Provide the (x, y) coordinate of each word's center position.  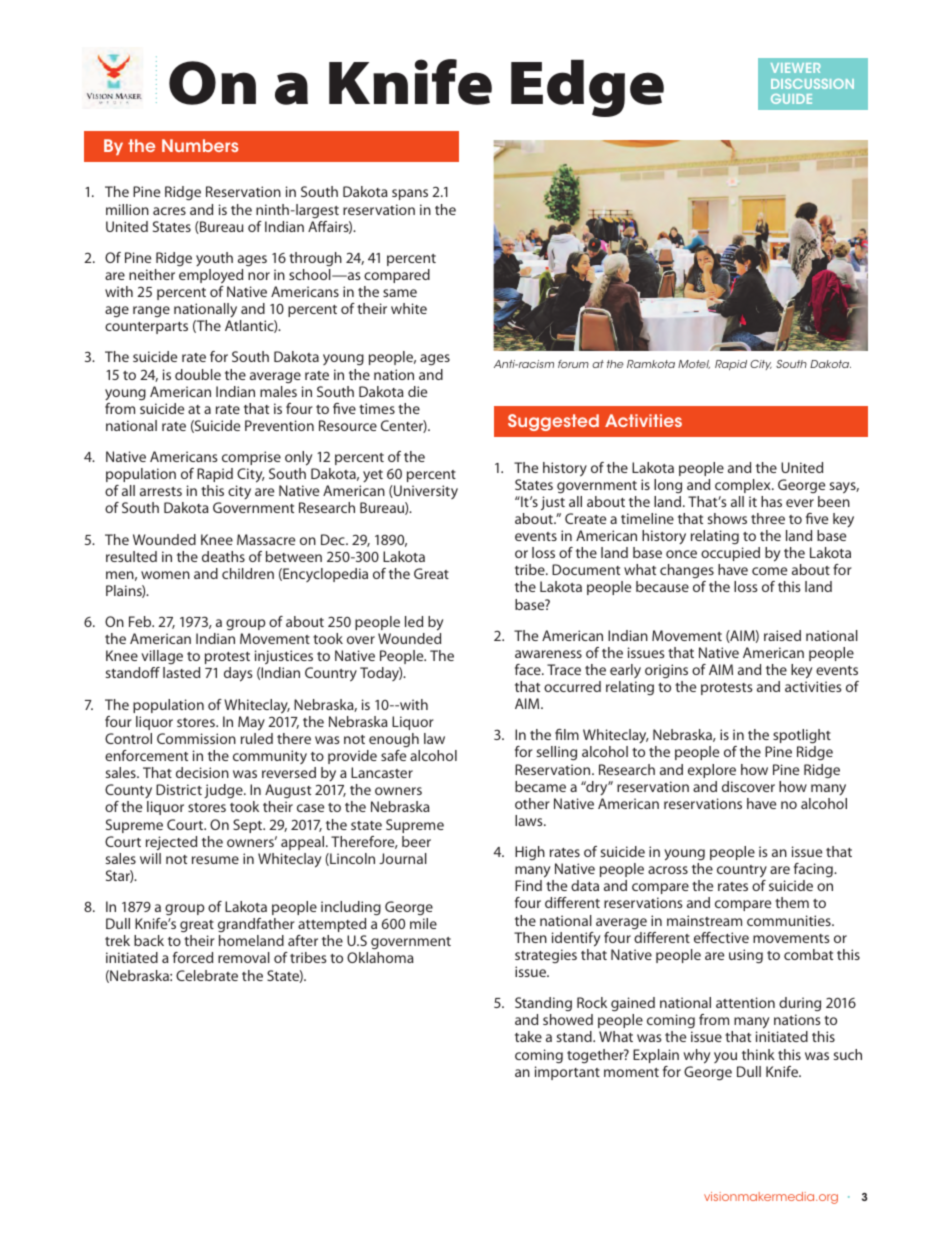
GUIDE (791, 99)
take (528, 1036)
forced (193, 957)
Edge (587, 88)
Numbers (200, 145)
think (758, 1054)
